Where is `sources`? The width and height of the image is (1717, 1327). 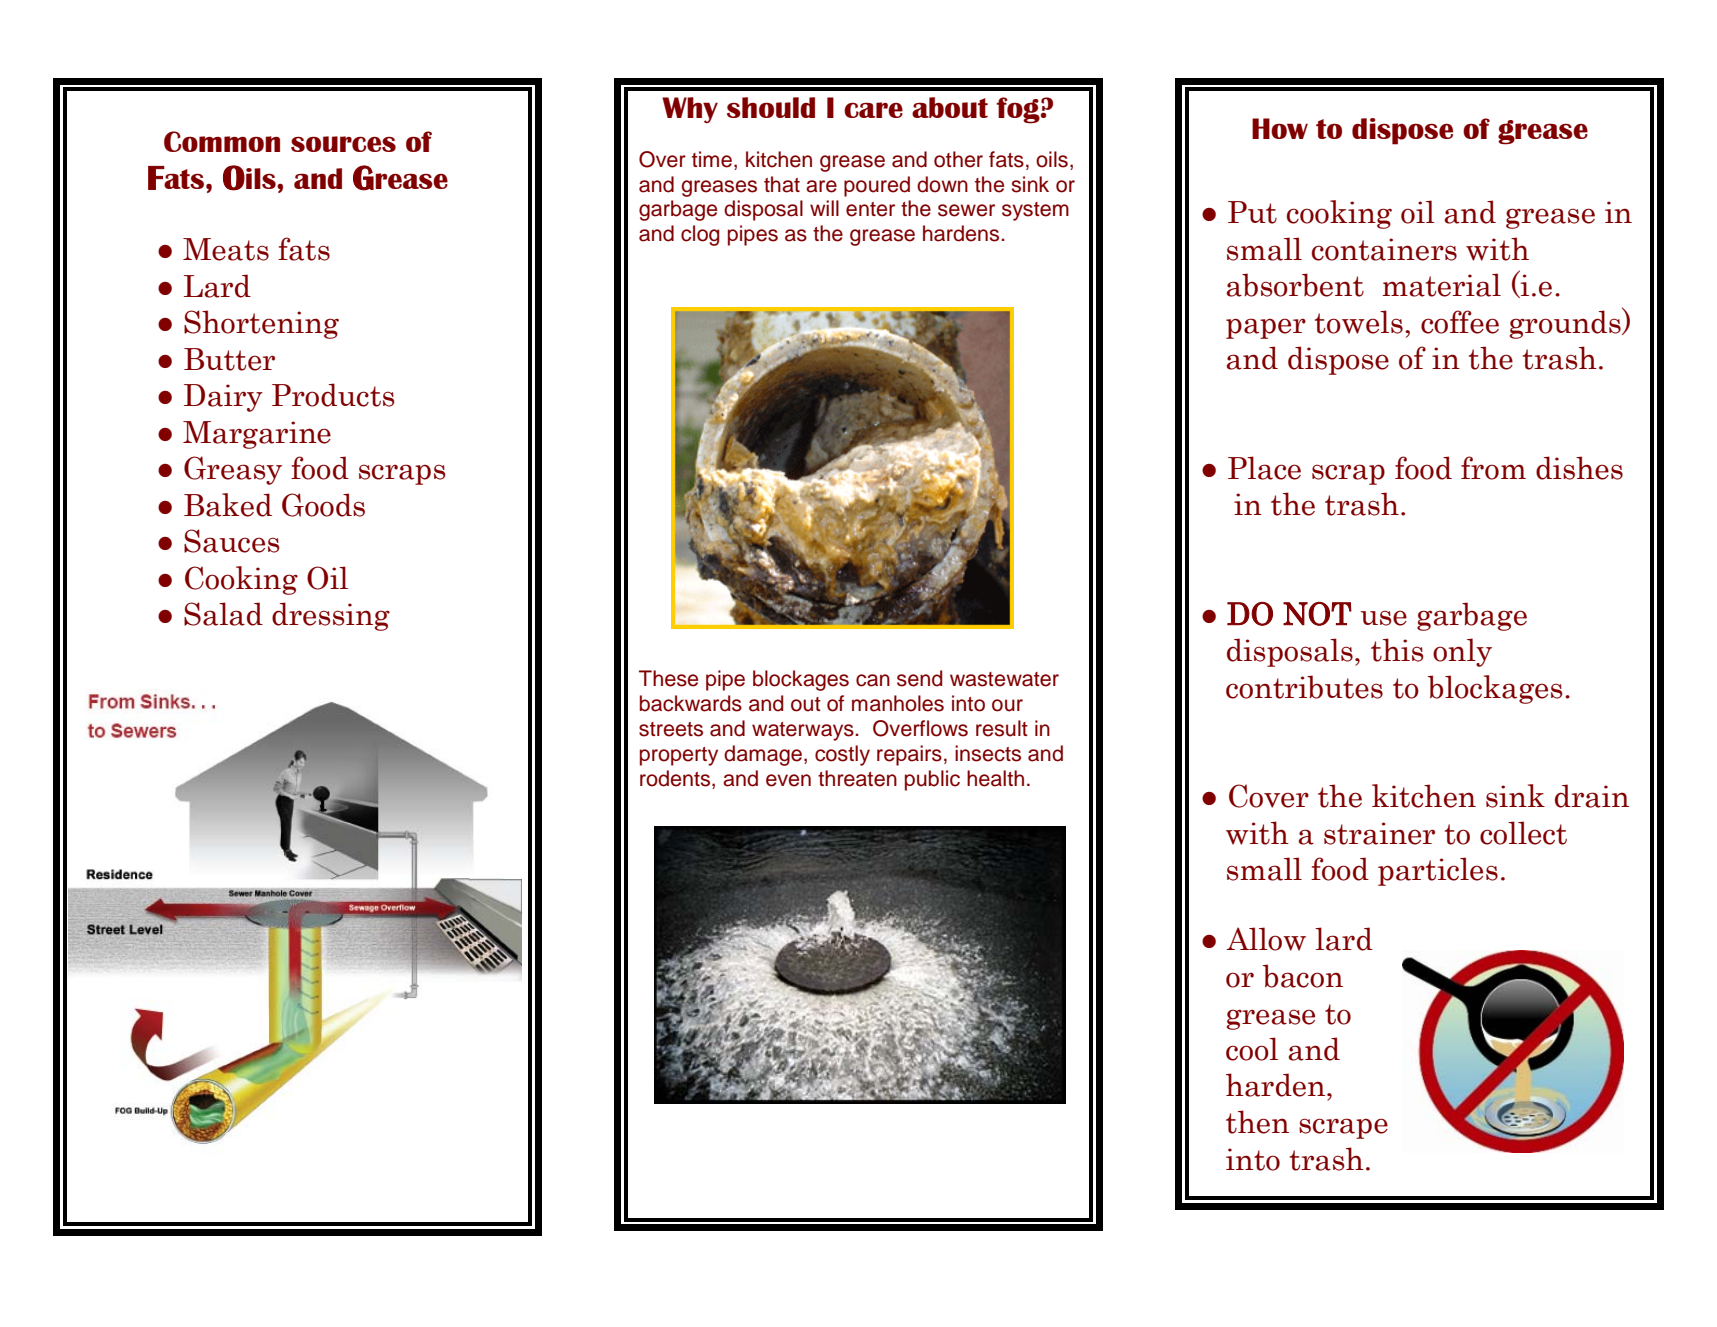 sources is located at coordinates (343, 144).
